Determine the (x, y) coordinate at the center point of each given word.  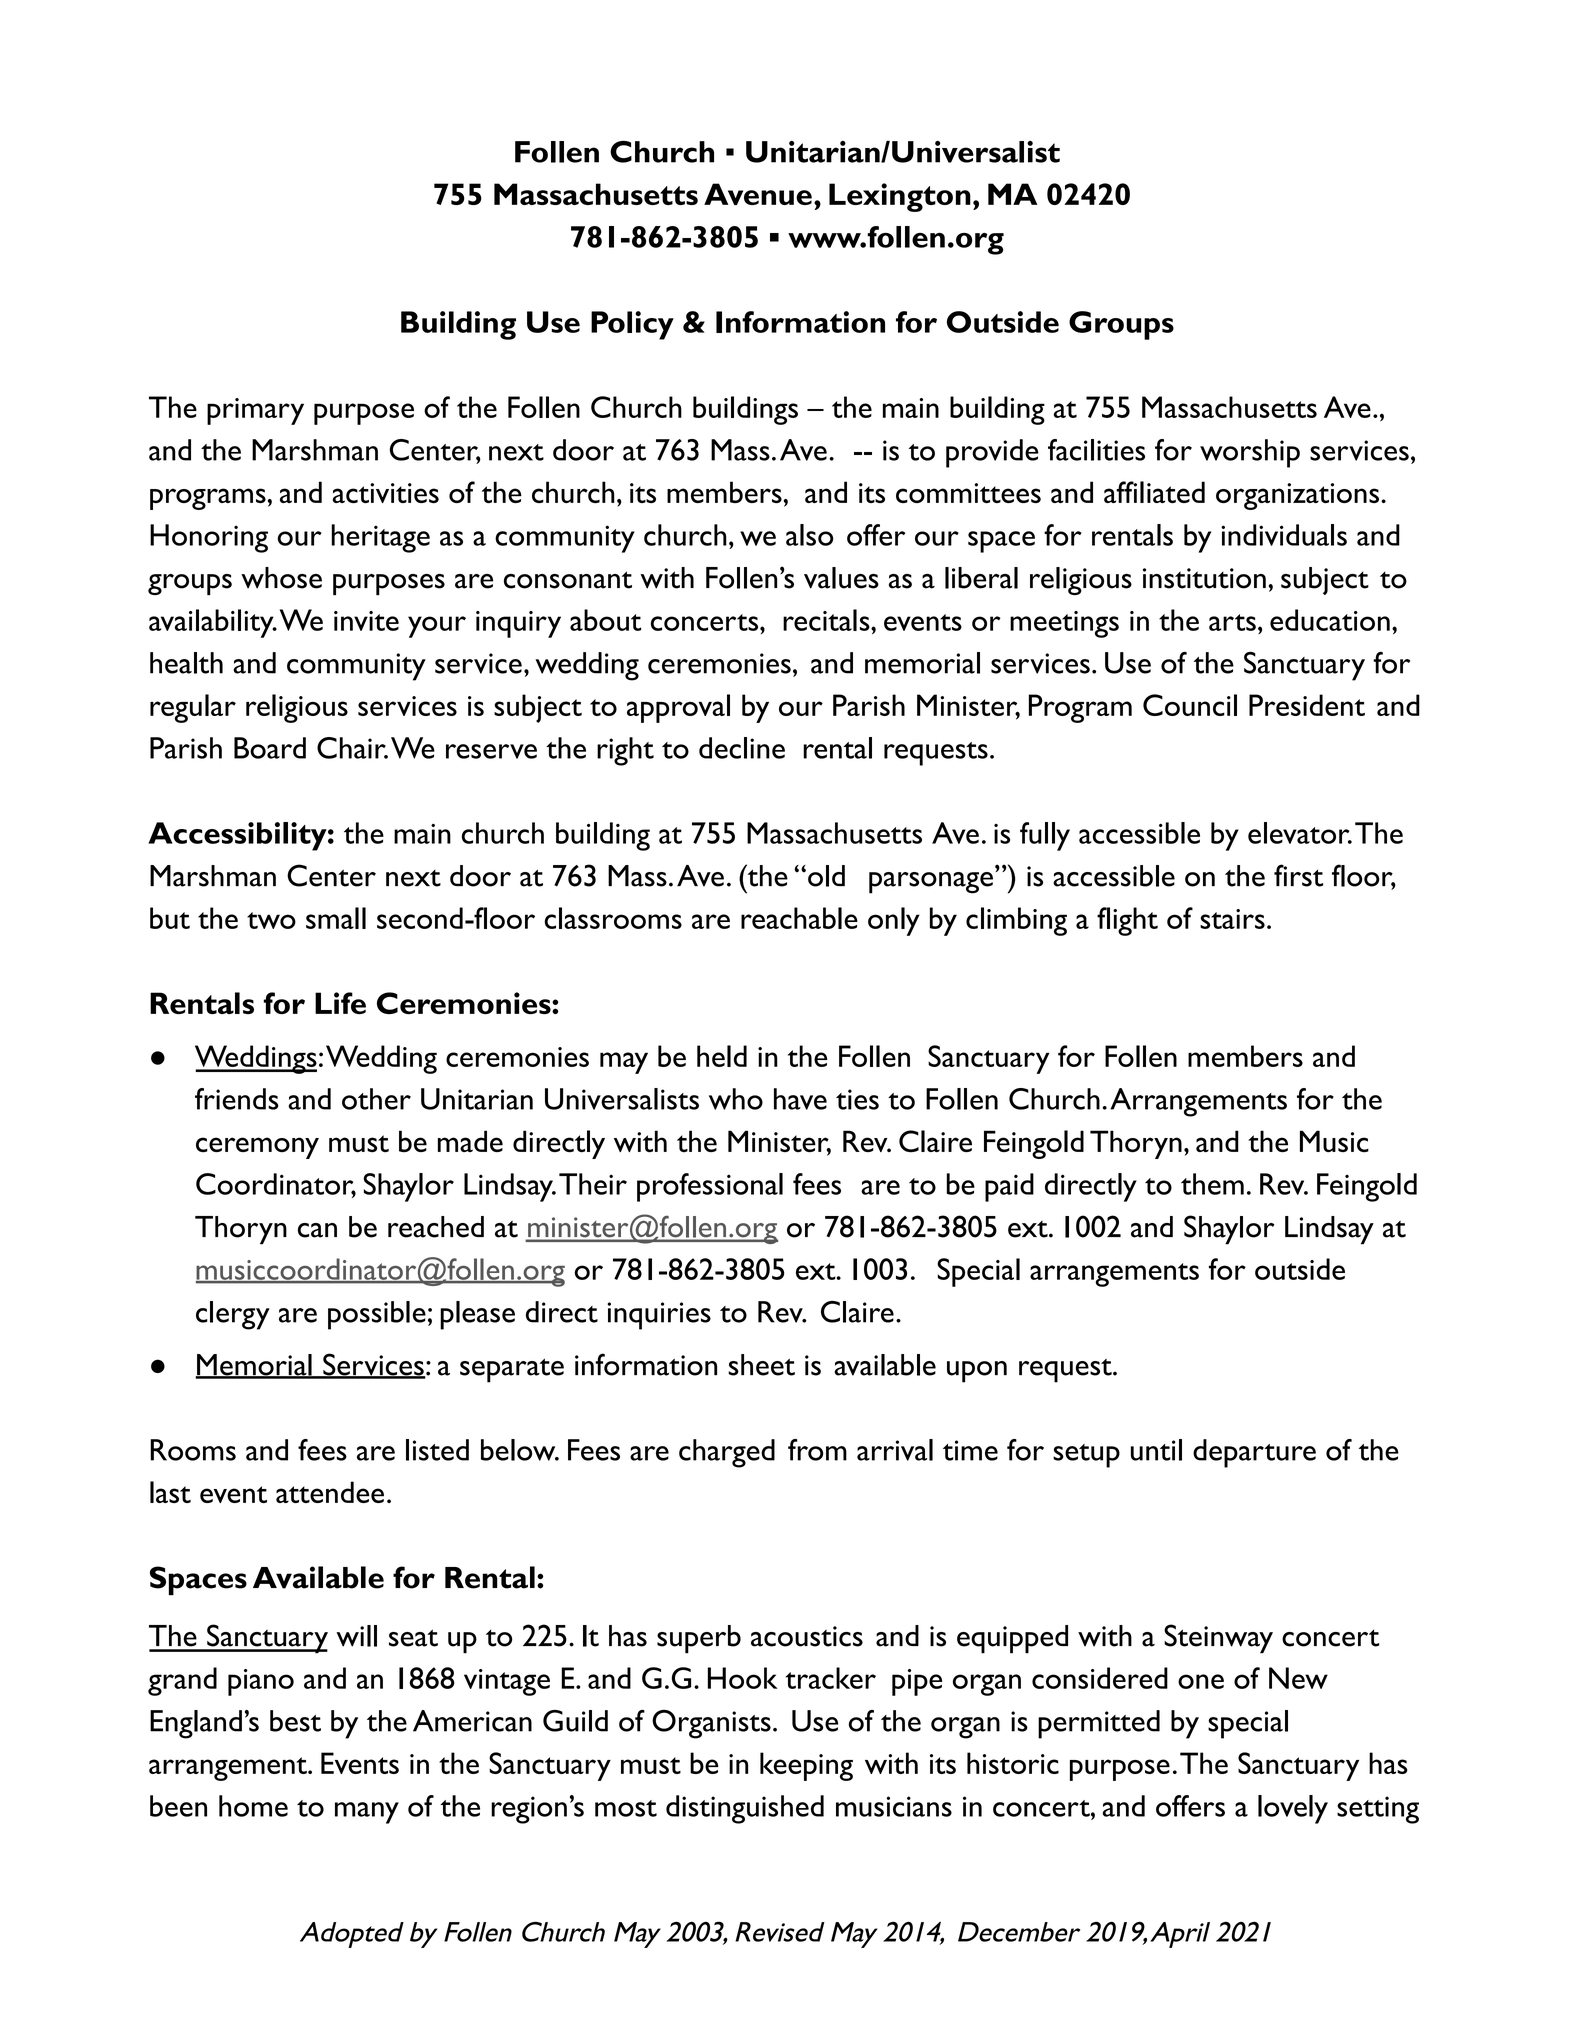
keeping (806, 1766)
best (295, 1721)
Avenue (758, 194)
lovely (1293, 1809)
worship (1250, 453)
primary (255, 411)
